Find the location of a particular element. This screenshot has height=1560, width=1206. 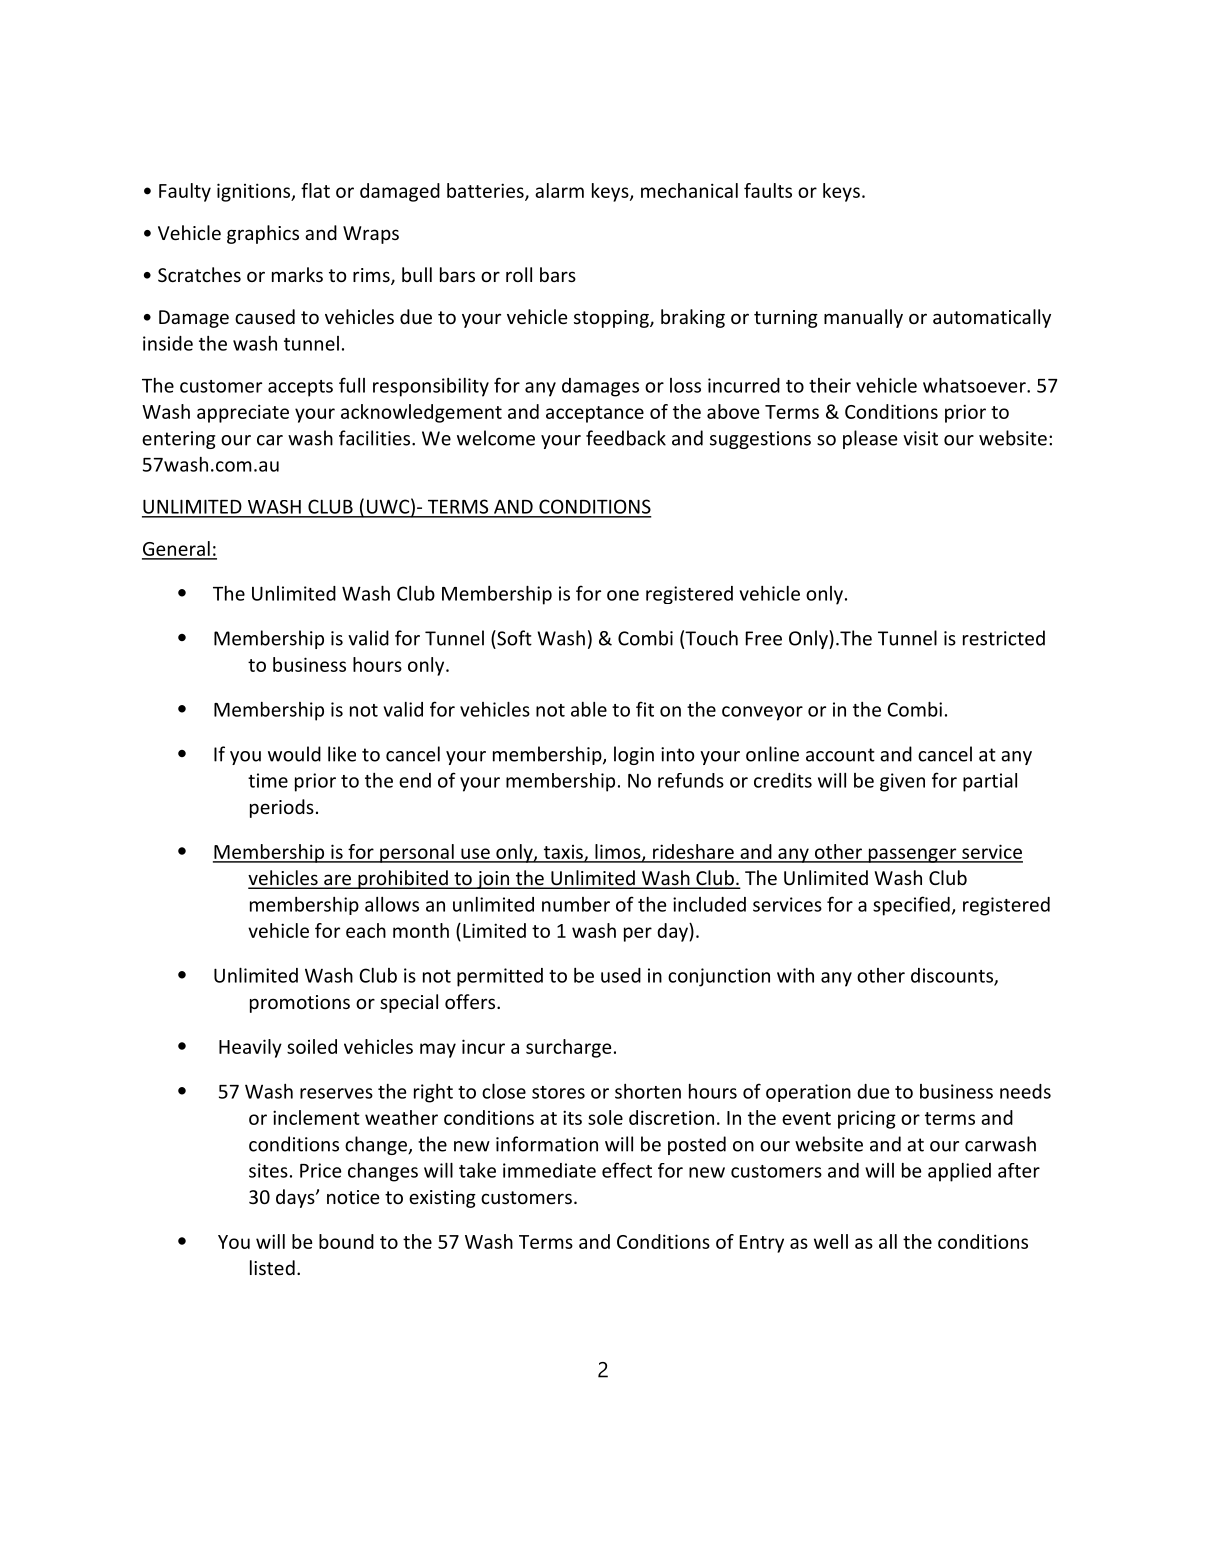

each is located at coordinates (366, 930).
